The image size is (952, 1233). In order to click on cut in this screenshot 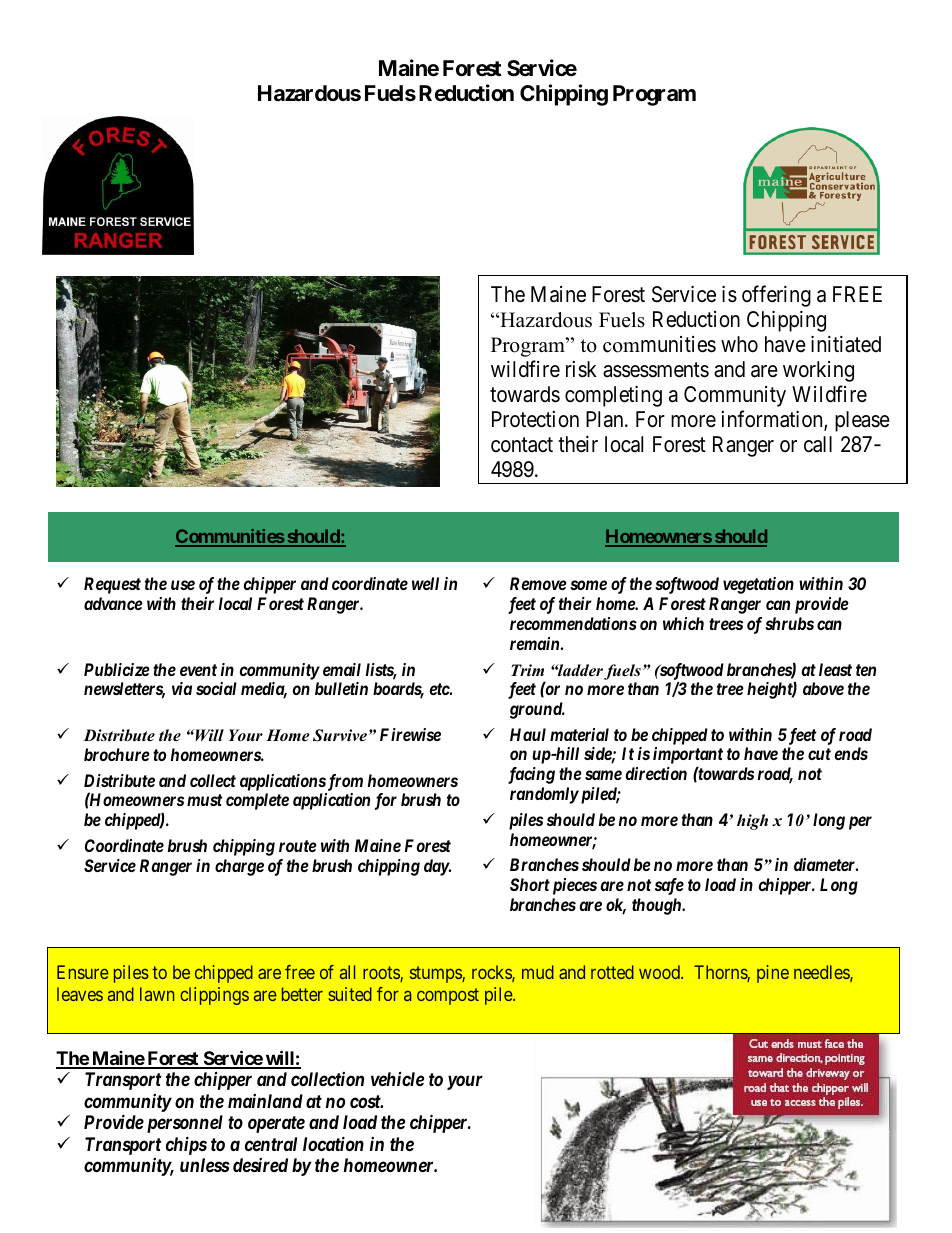, I will do `click(819, 754)`.
